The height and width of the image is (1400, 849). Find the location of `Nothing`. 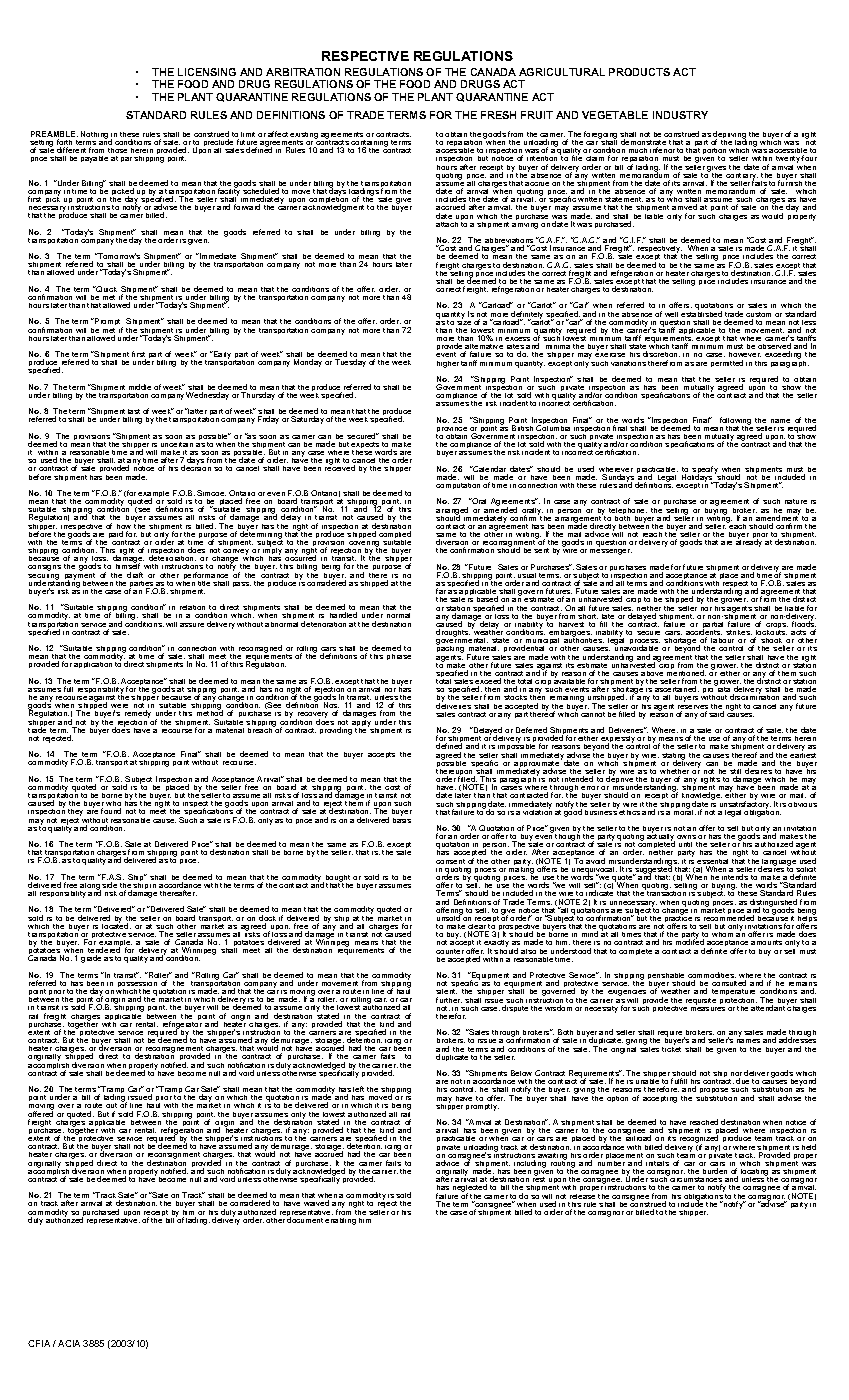

Nothing is located at coordinates (95, 136).
